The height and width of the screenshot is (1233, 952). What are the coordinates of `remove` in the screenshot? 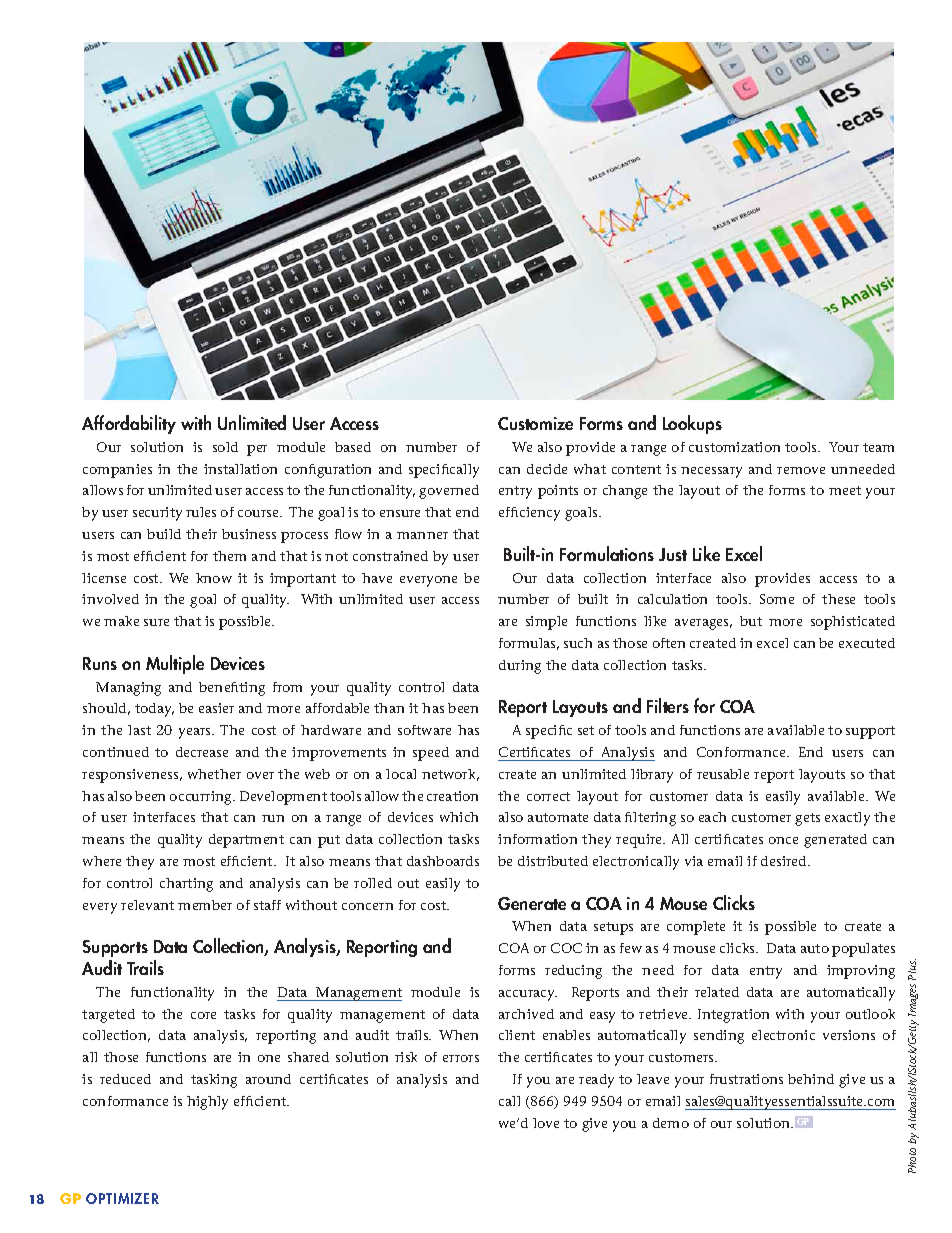 It's located at (801, 470).
